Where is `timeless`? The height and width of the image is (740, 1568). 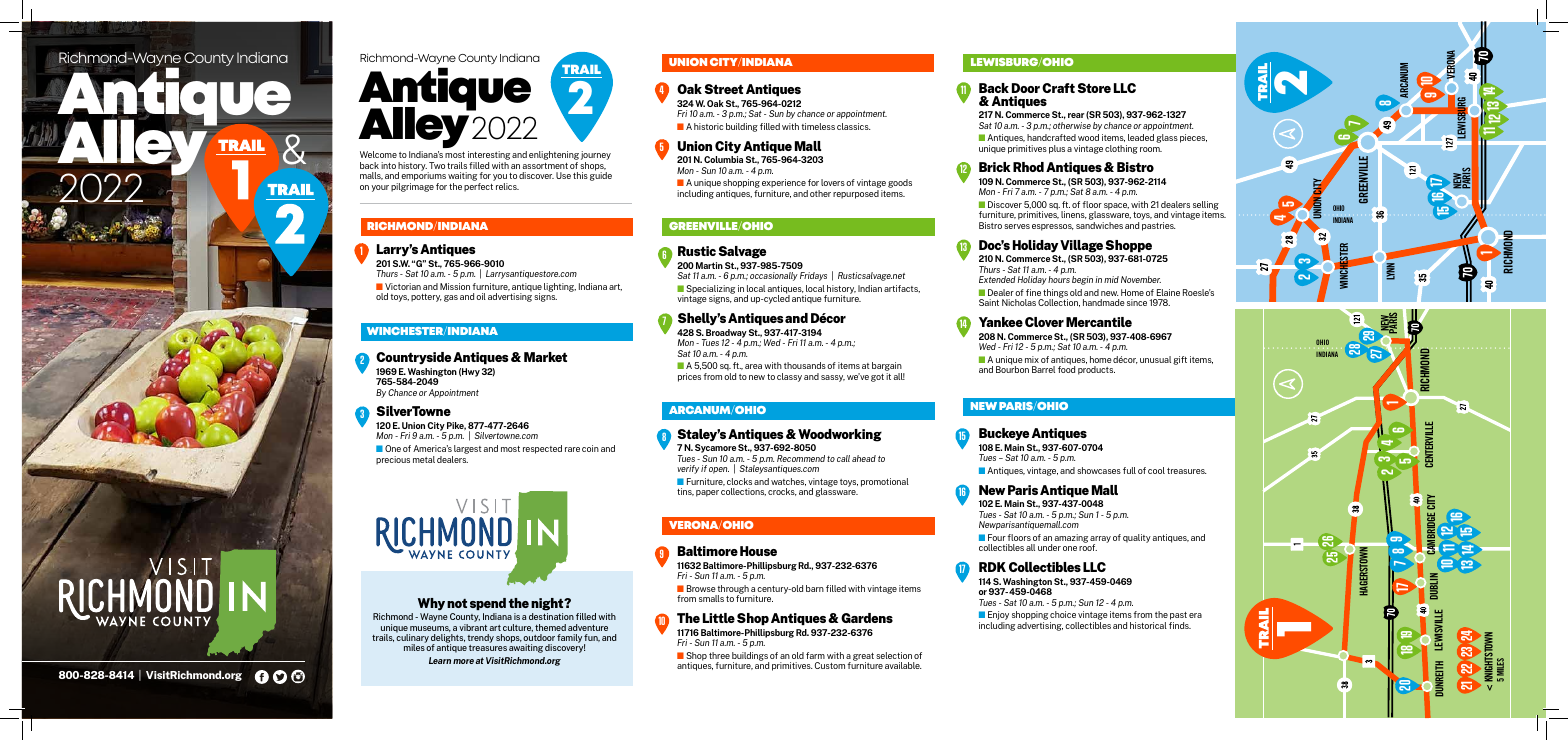
timeless is located at coordinates (818, 126).
